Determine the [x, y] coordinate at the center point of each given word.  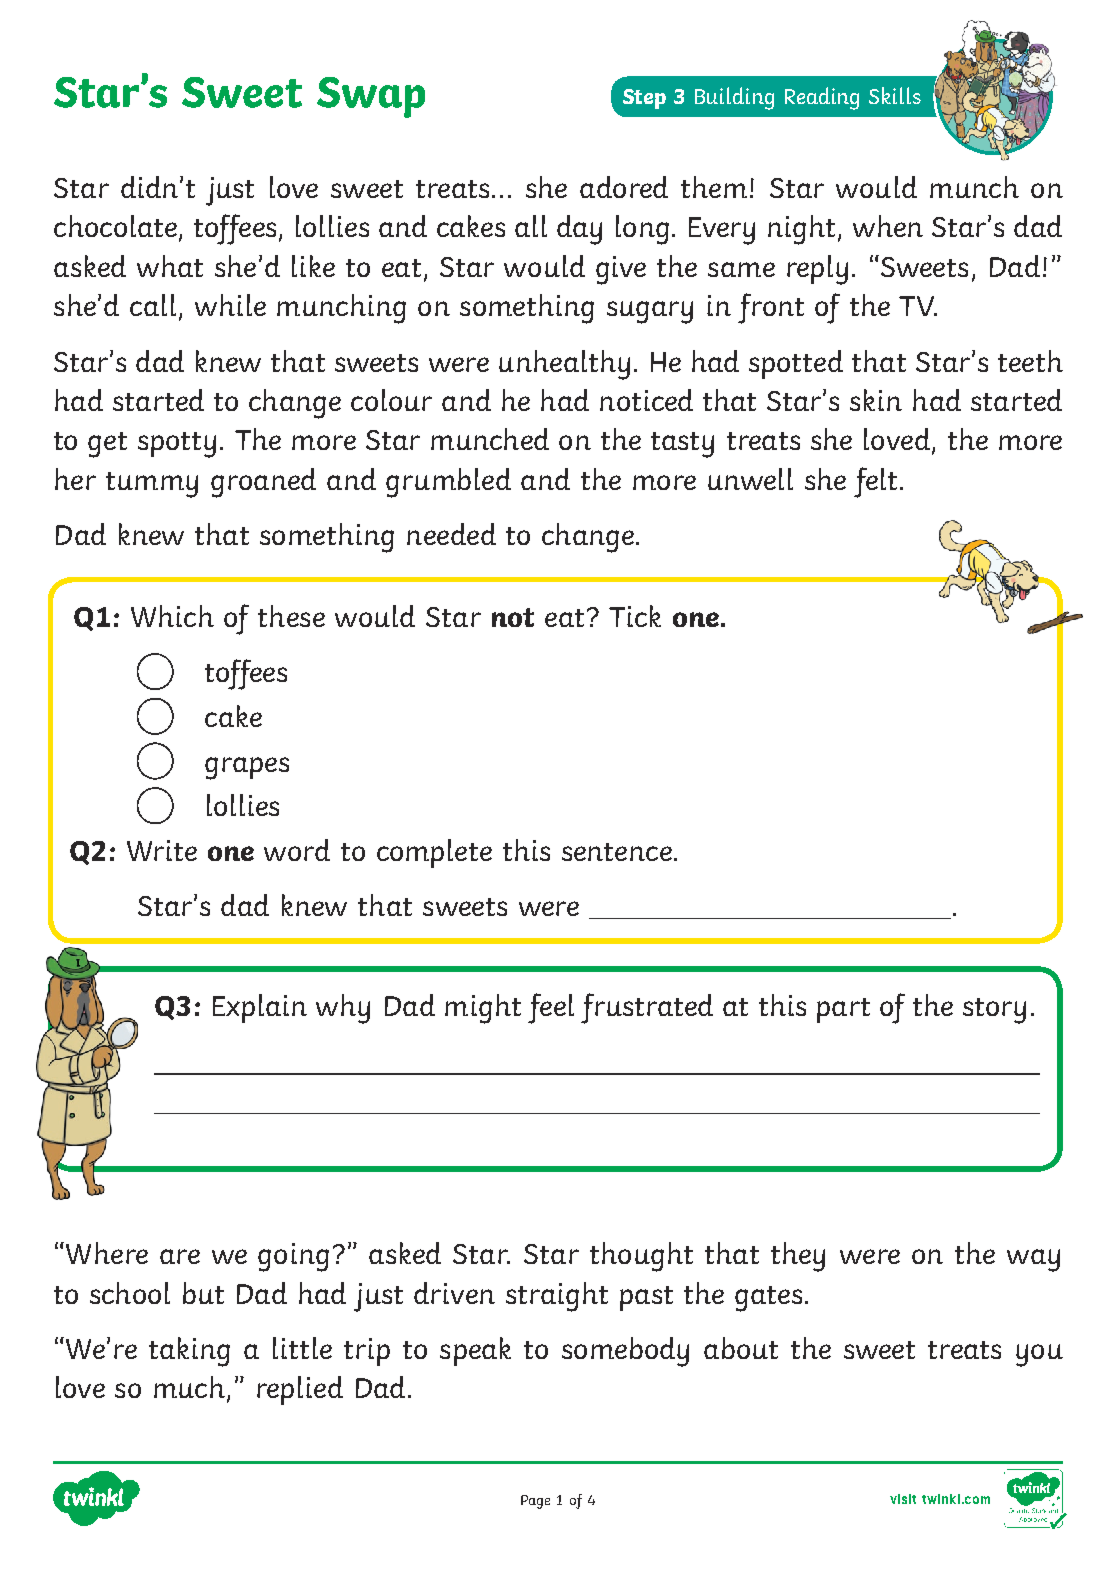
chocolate [115, 226]
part [843, 1010]
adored [624, 187]
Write [162, 850]
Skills [895, 95]
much [189, 1387]
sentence [617, 852]
